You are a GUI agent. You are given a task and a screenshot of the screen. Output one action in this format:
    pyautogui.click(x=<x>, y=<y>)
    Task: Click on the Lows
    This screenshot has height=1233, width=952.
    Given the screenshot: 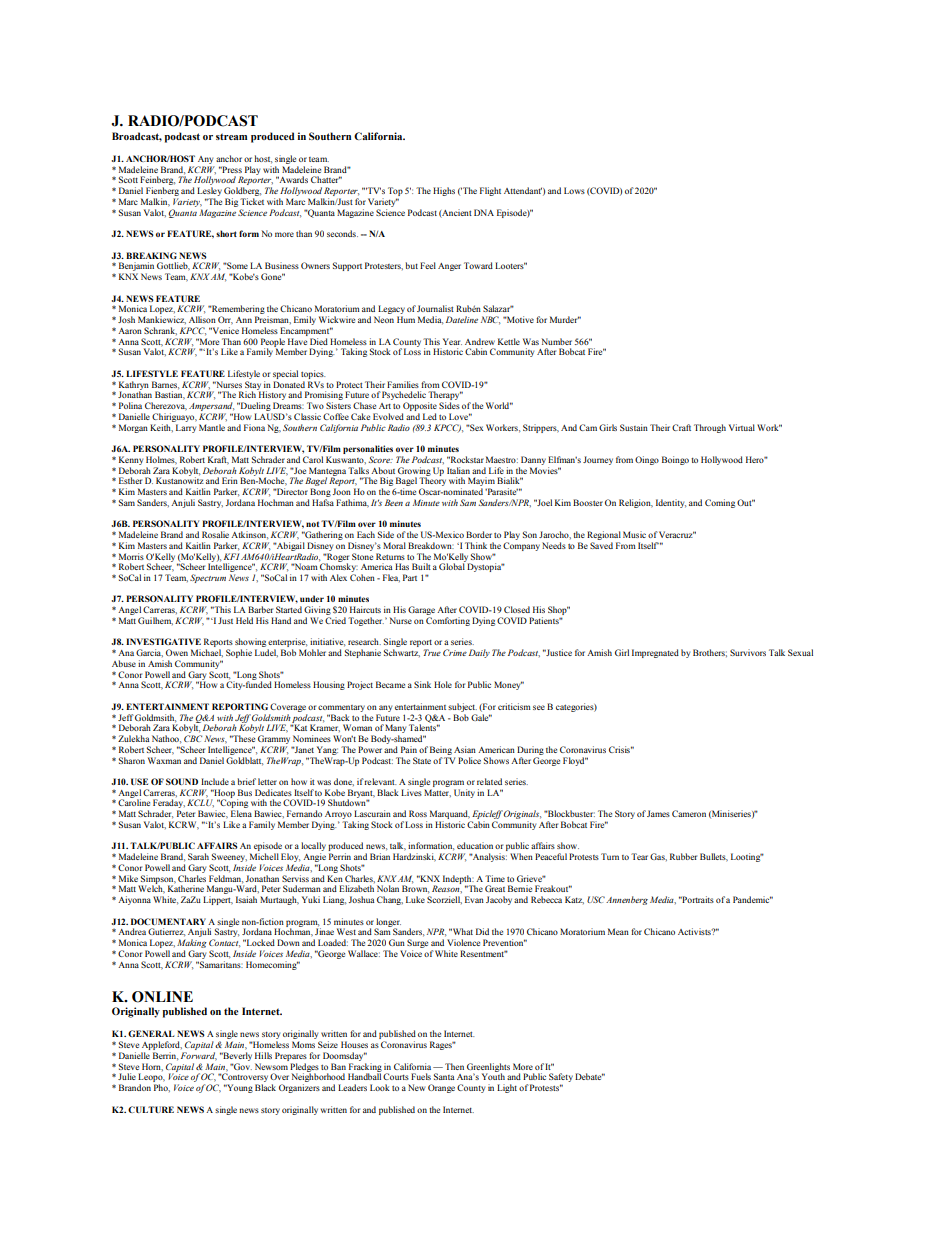 What is the action you would take?
    pyautogui.click(x=574, y=190)
